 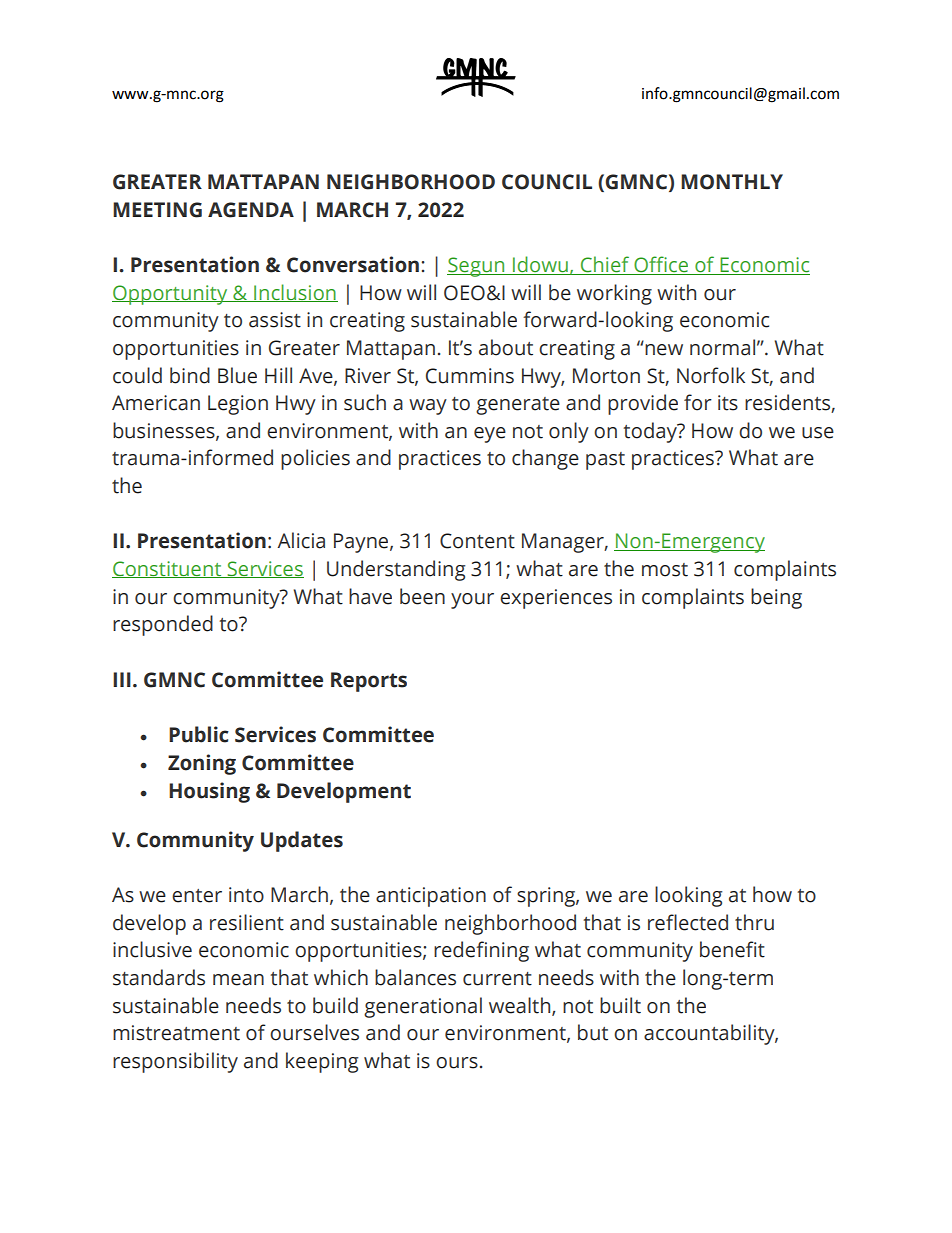 I want to click on being, so click(x=776, y=598).
